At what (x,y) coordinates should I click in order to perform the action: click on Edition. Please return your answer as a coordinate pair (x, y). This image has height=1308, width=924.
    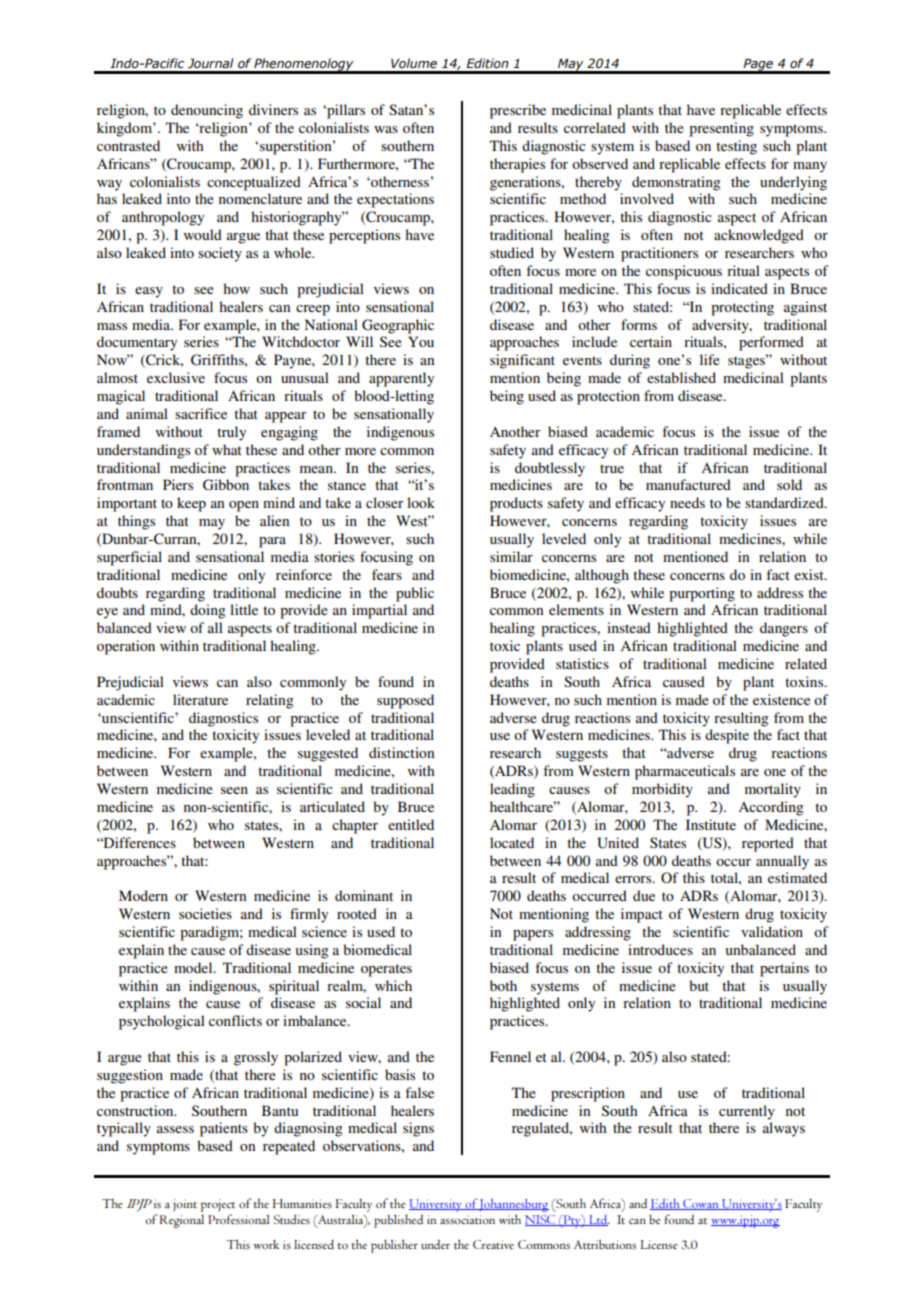
    Looking at the image, I should click on (487, 63).
